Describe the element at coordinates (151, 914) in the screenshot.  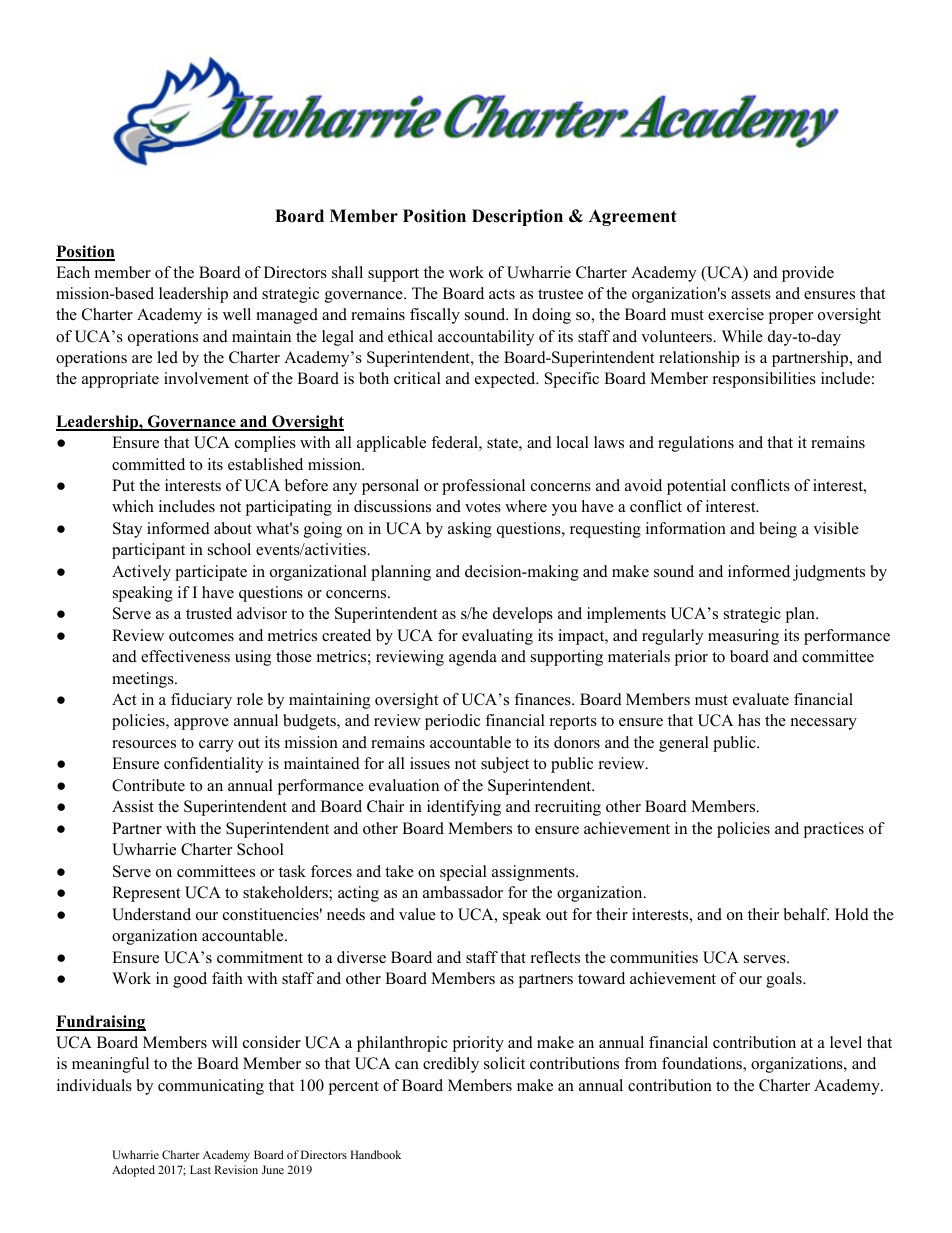
I see `Understand` at that location.
